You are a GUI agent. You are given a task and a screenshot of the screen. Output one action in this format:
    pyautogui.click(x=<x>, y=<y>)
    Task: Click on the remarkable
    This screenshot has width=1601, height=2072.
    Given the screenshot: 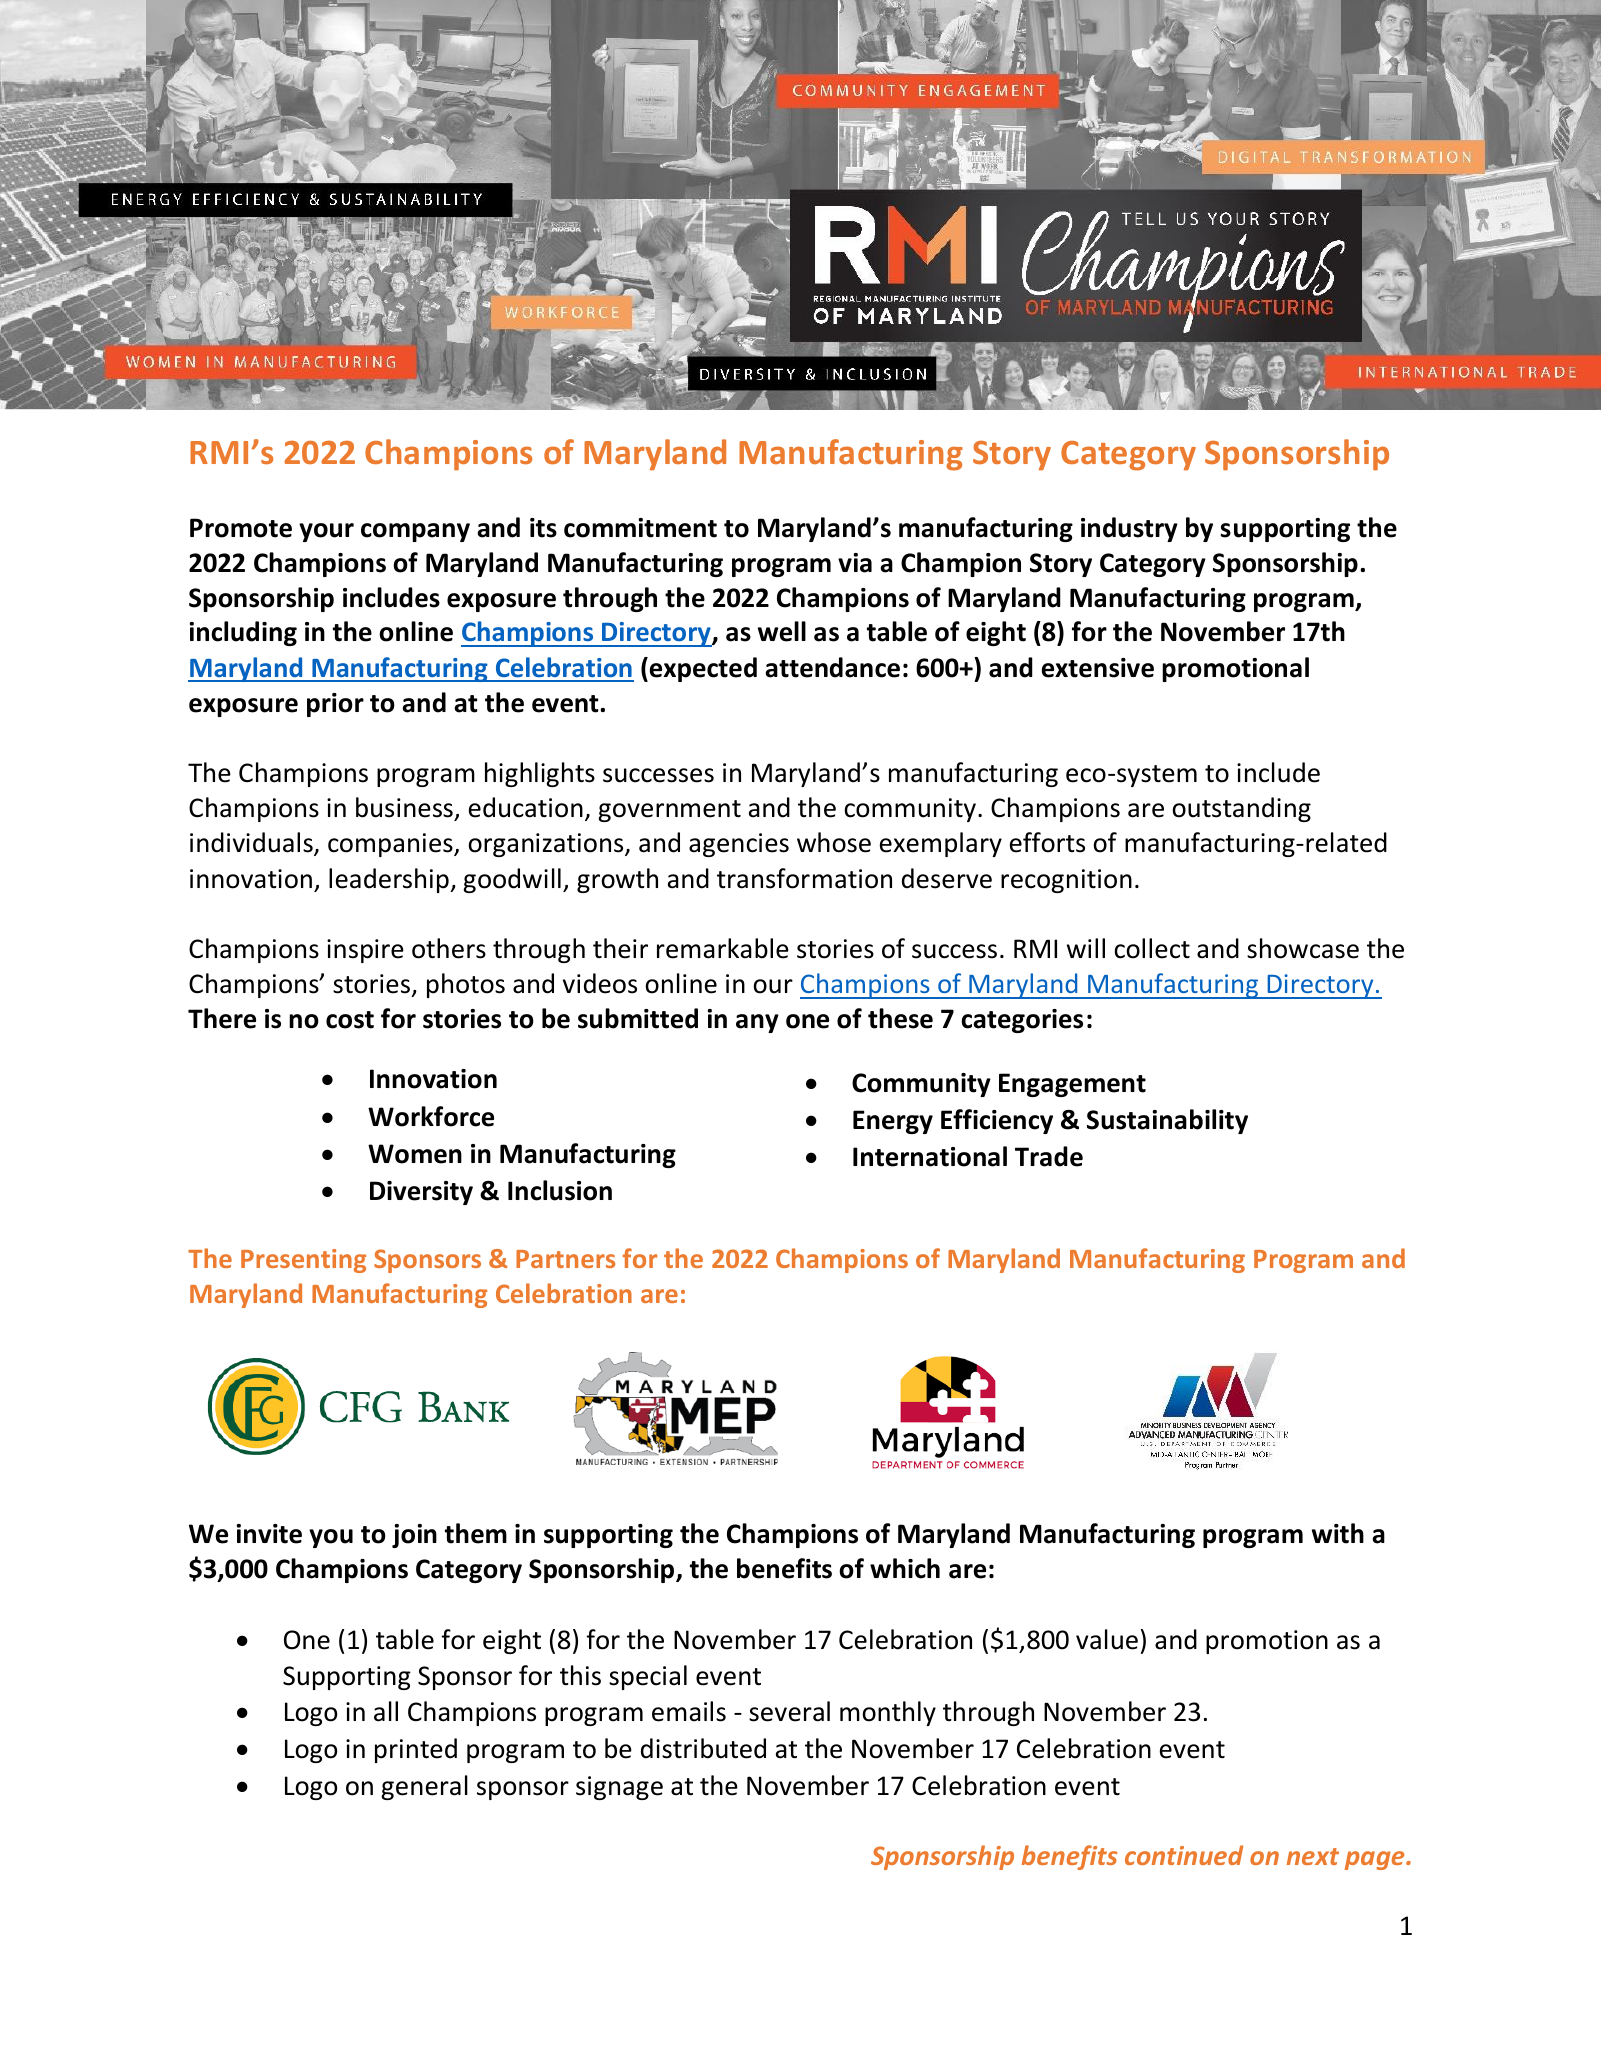 What is the action you would take?
    pyautogui.click(x=723, y=948)
